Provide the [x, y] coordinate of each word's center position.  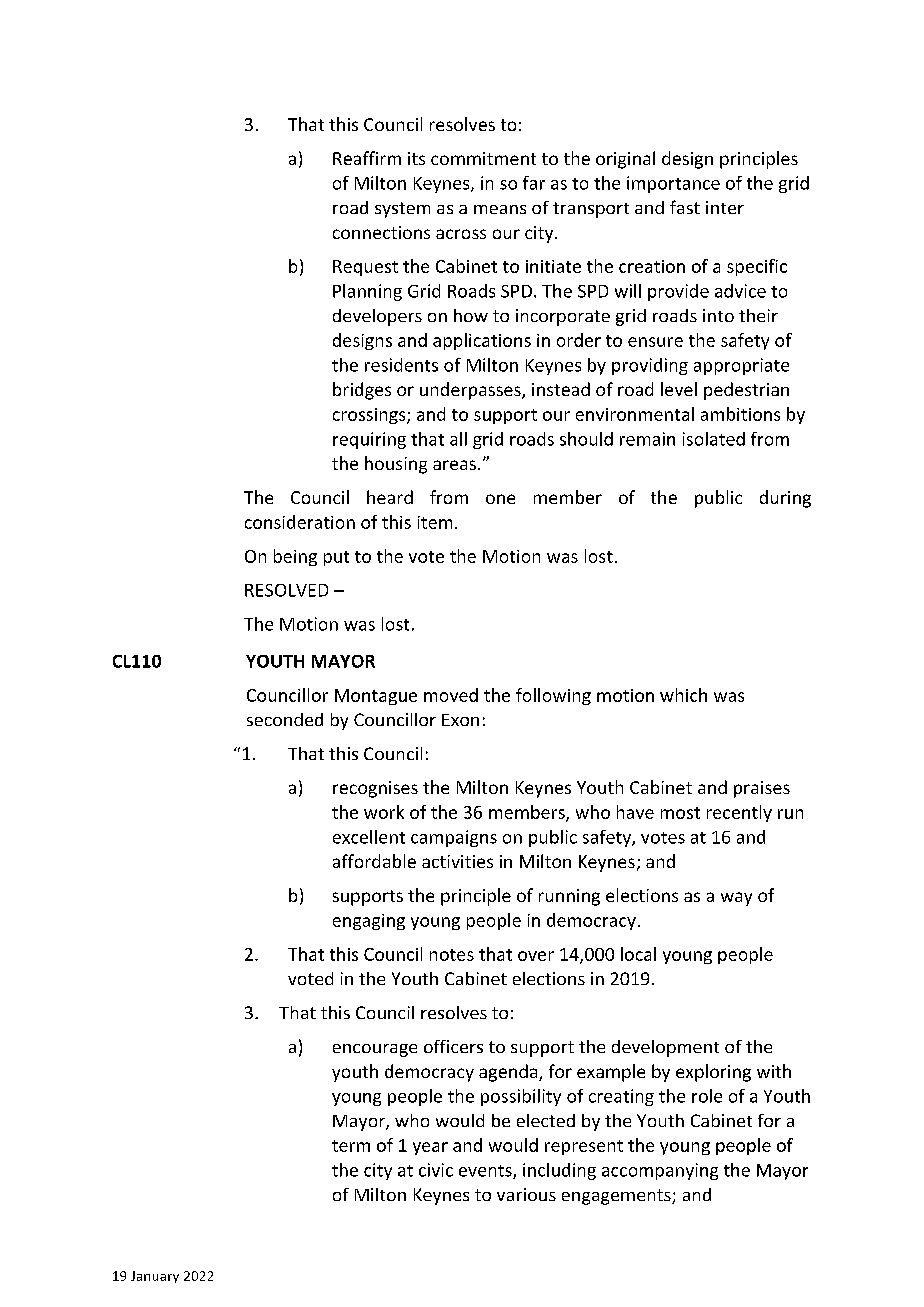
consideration [300, 522]
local [638, 954]
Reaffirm [367, 158]
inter [725, 207]
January [155, 1277]
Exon [460, 720]
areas [454, 465]
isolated [714, 439]
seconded [285, 719]
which [683, 695]
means [500, 209]
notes [452, 955]
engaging [369, 922]
